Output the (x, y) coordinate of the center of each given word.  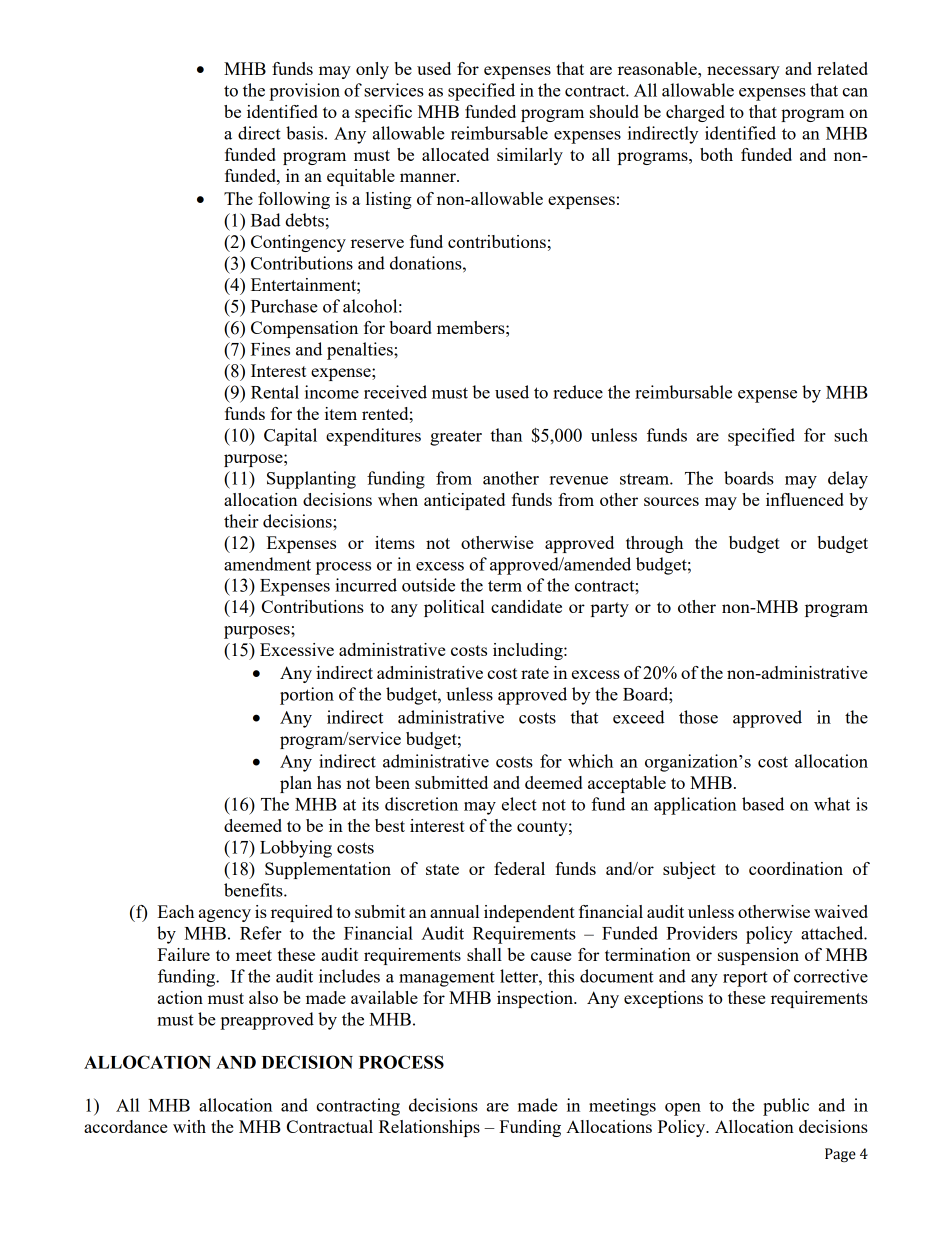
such (851, 435)
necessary (743, 72)
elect (519, 804)
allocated (455, 154)
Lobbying (296, 849)
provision (304, 92)
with (189, 1126)
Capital (290, 437)
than (506, 435)
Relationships (429, 1128)
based (763, 804)
